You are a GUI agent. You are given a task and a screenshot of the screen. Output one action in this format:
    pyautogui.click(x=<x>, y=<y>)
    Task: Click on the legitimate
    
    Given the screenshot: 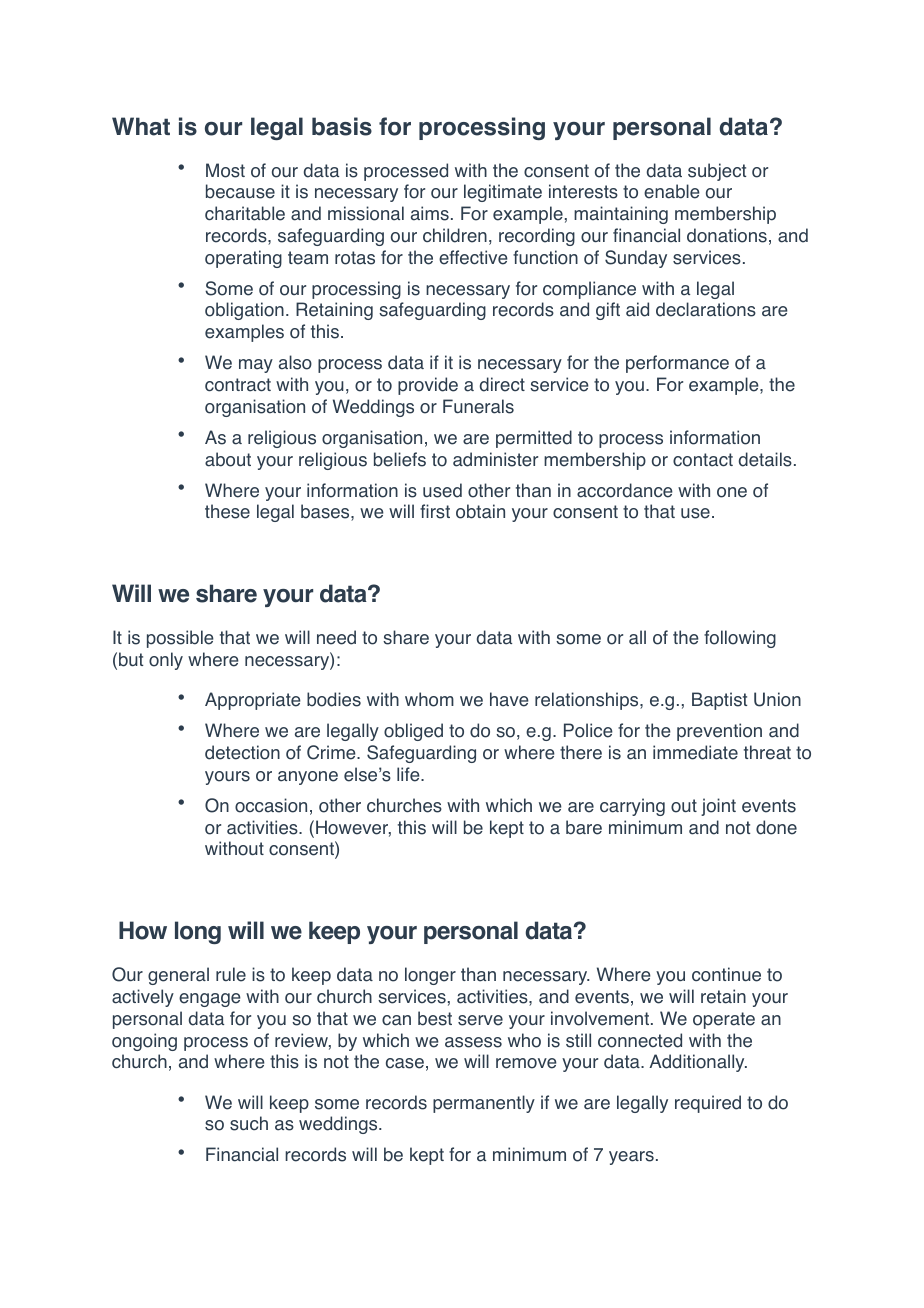 What is the action you would take?
    pyautogui.click(x=503, y=193)
